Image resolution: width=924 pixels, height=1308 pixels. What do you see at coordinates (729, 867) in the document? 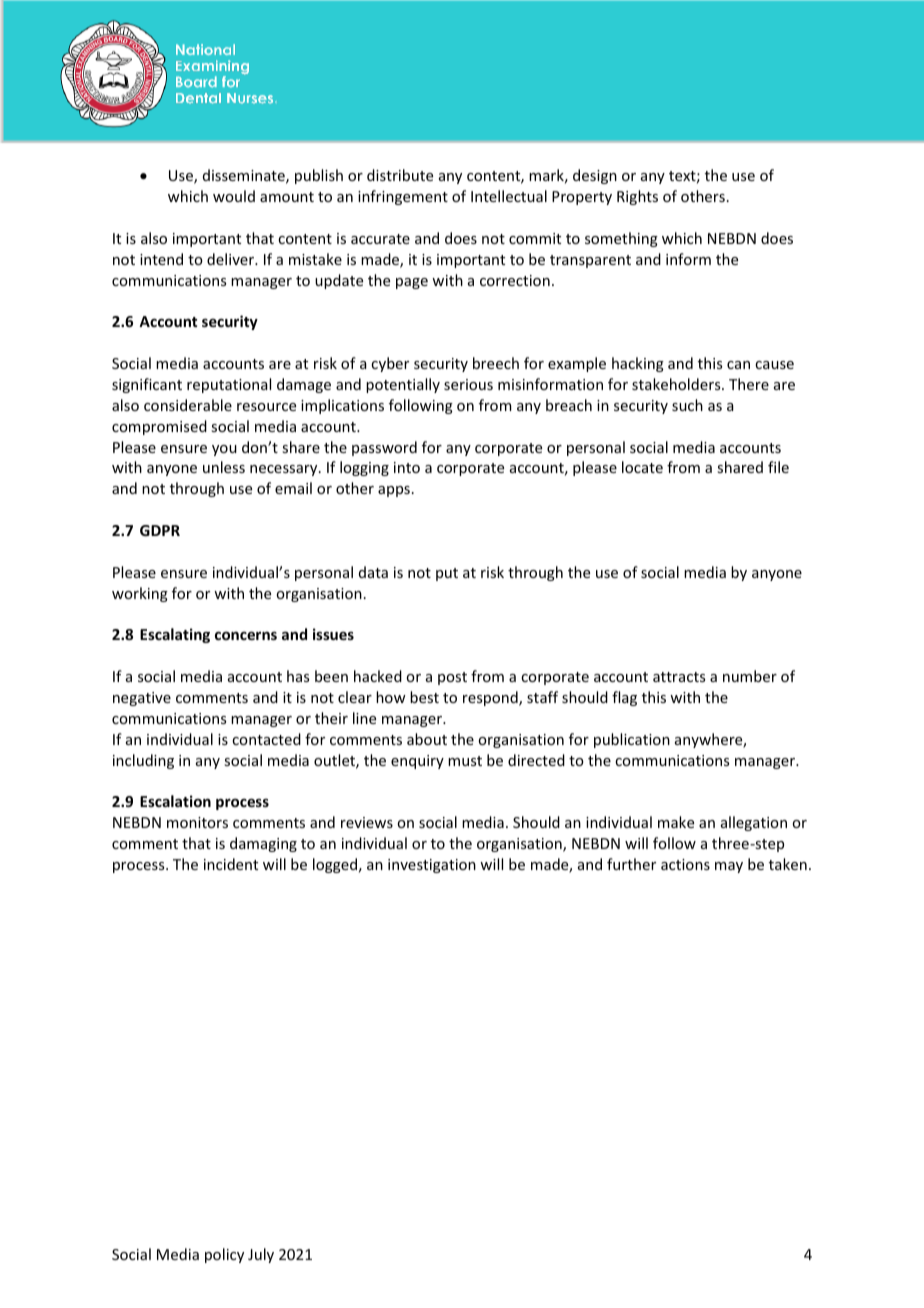
I see `may` at bounding box center [729, 867].
